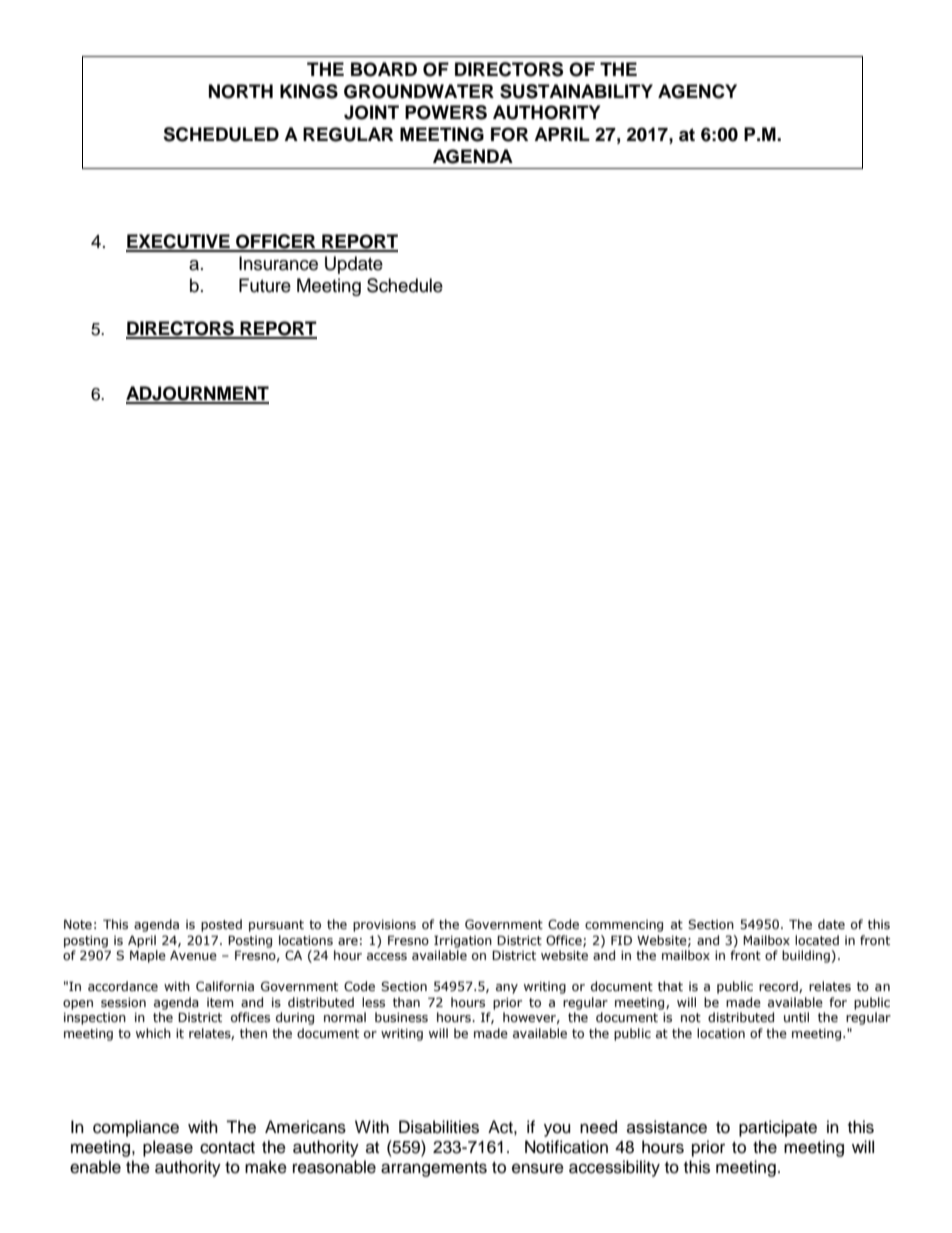 The image size is (952, 1233). Describe the element at coordinates (197, 394) in the document. I see `ADJOURNMENT` at that location.
